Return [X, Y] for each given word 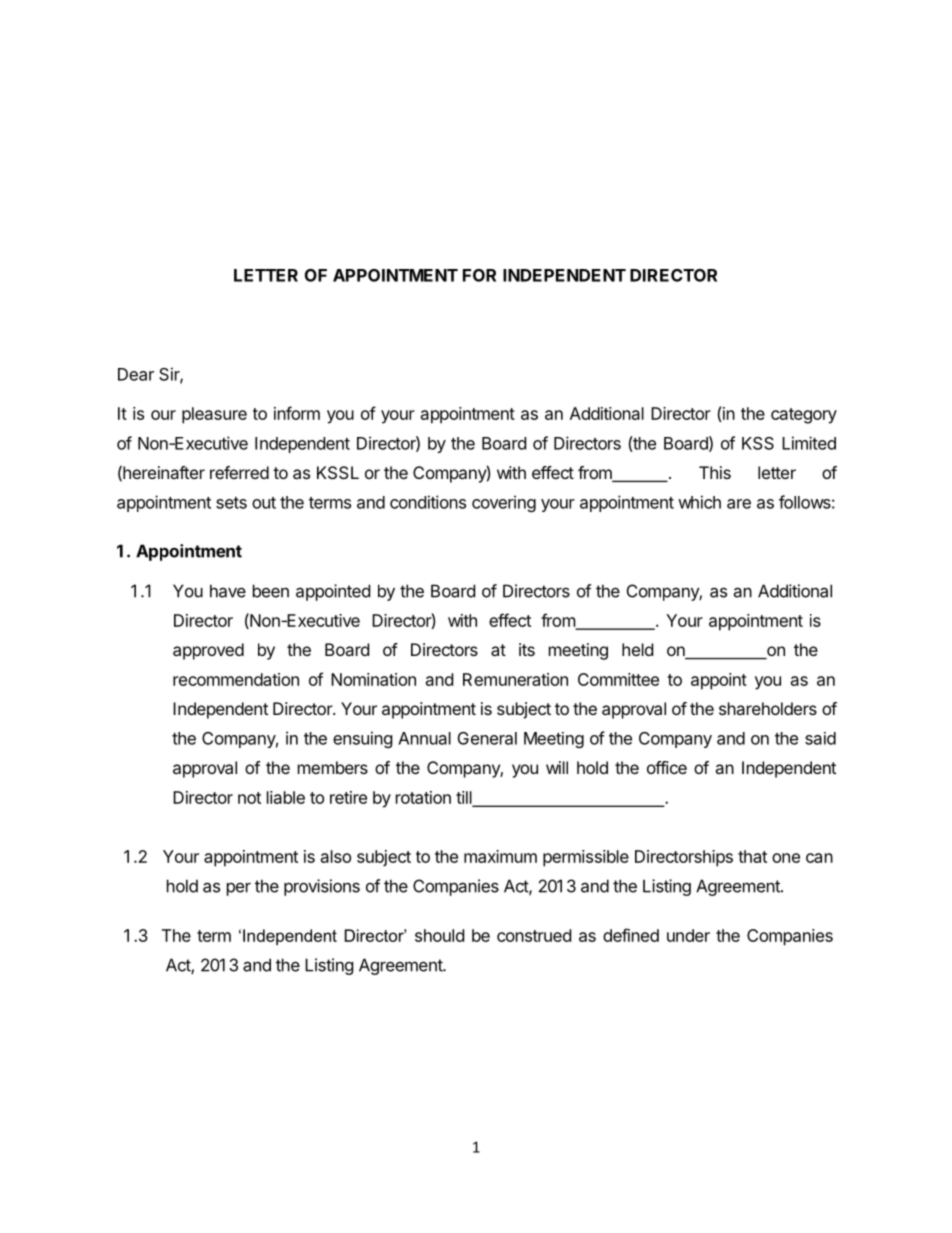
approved [208, 651]
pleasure [214, 415]
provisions [322, 887]
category [804, 416]
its [527, 649]
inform [297, 413]
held [637, 649]
